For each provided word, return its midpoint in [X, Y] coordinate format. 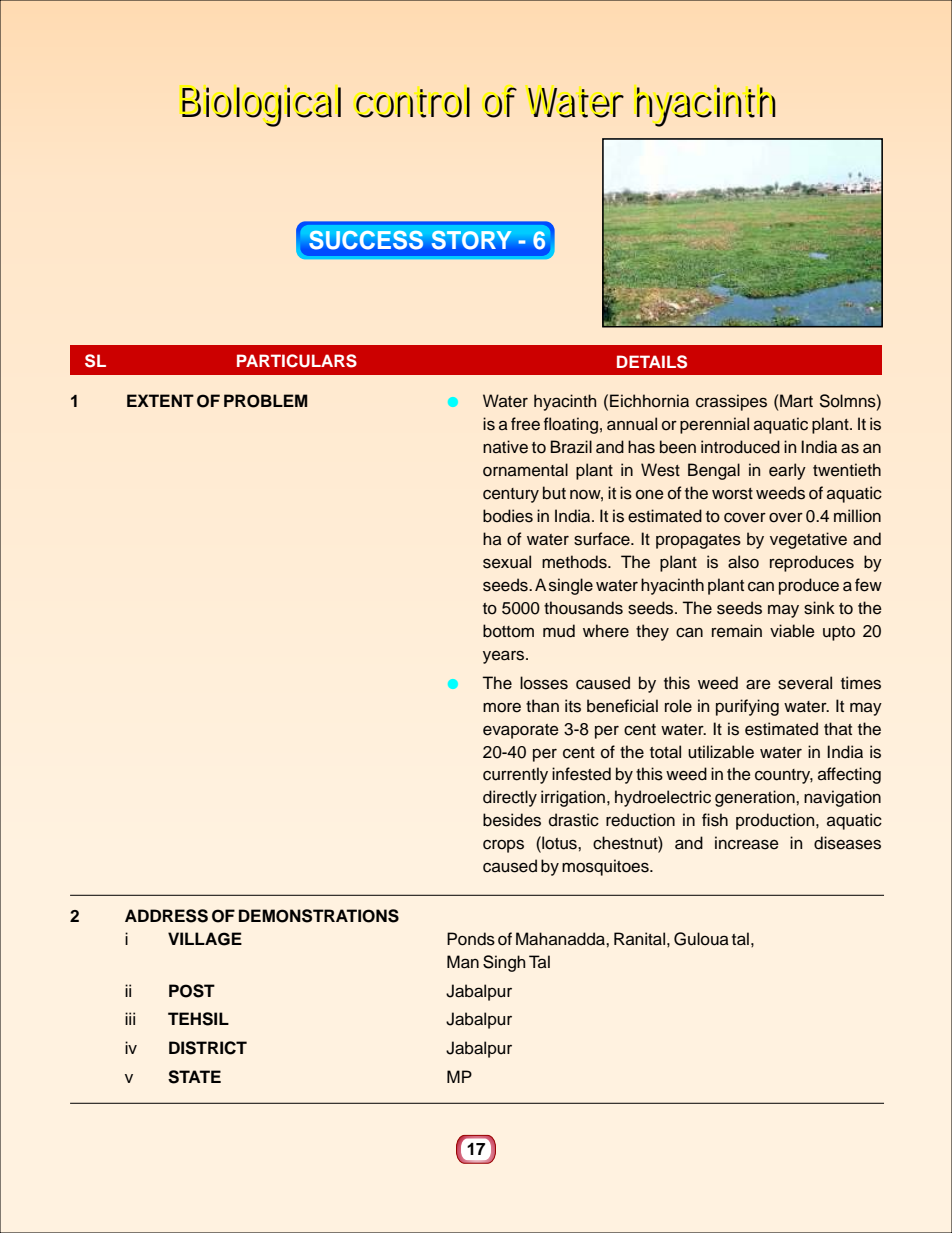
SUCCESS [366, 240]
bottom [508, 631]
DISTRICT [208, 1048]
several [805, 683]
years [505, 657]
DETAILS [652, 362]
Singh [504, 963]
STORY [472, 240]
